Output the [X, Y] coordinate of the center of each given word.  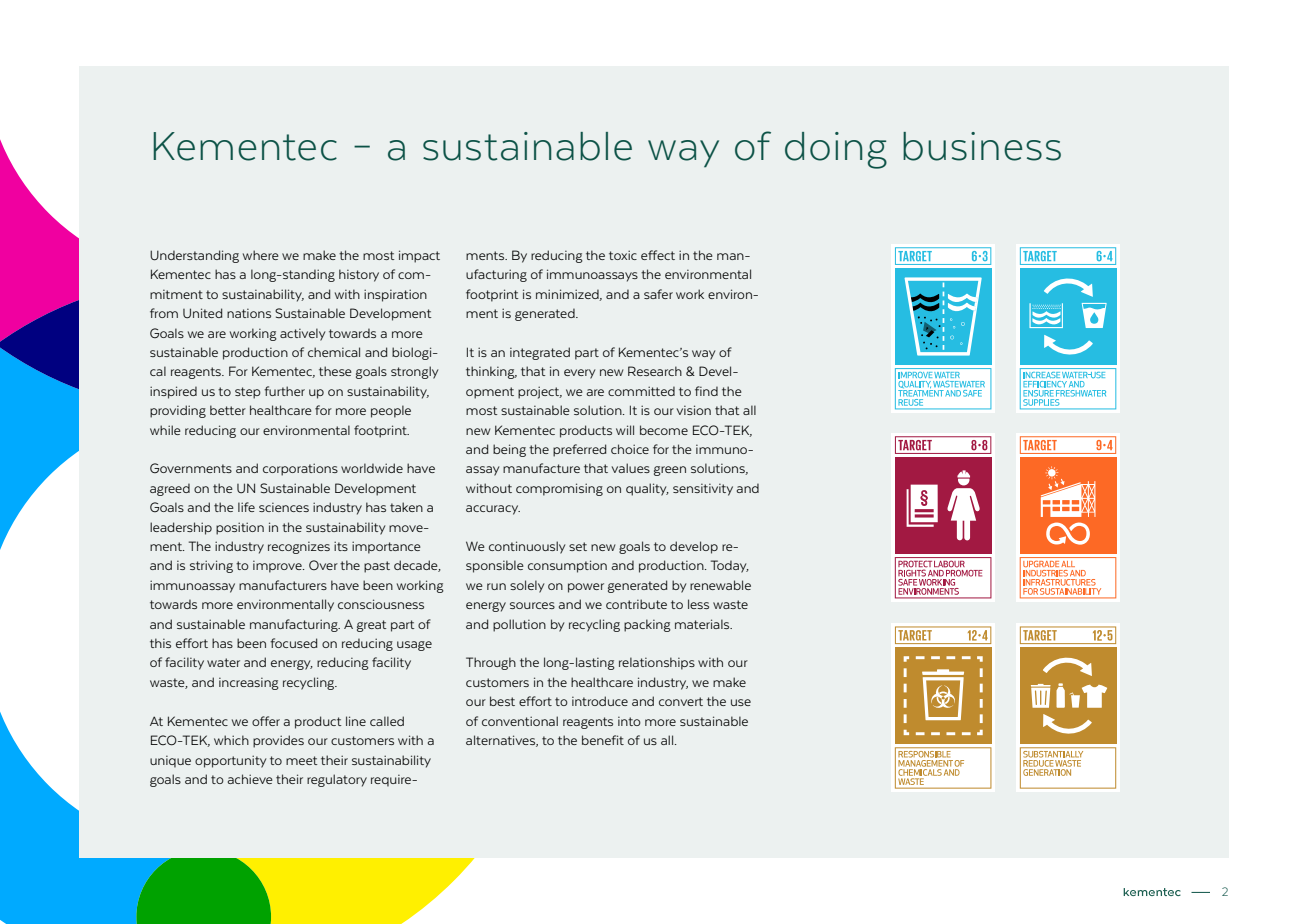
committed [641, 391]
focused [293, 643]
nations [249, 313]
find [706, 391]
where [261, 255]
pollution [519, 625]
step [248, 393]
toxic [623, 255]
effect [658, 255]
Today [730, 566]
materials [703, 624]
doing [836, 150]
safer [658, 294]
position [240, 528]
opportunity [231, 761]
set [578, 546]
